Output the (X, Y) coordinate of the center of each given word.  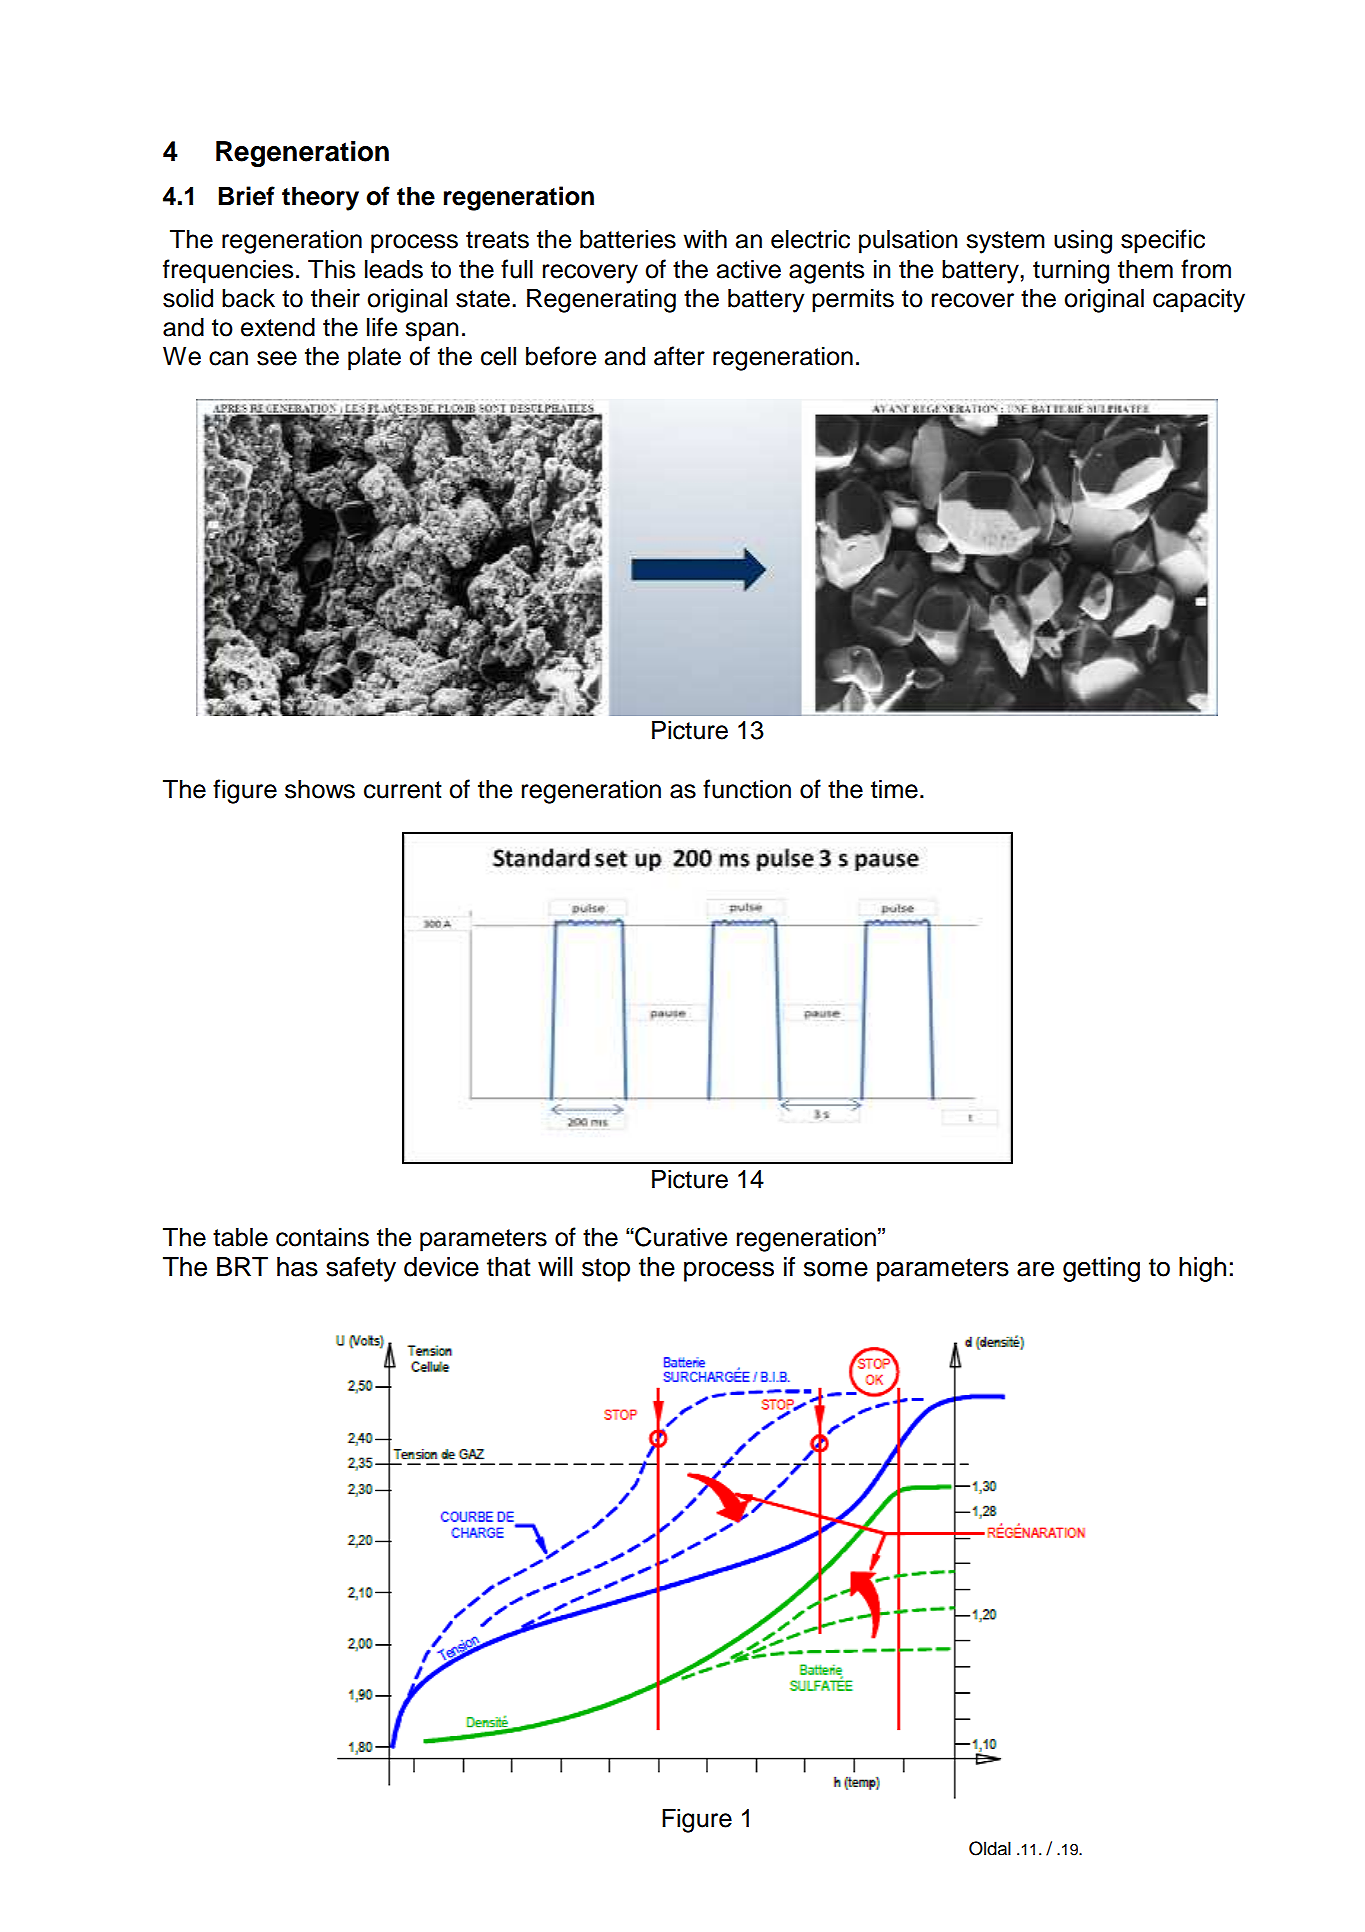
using (1083, 241)
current (403, 790)
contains (322, 1237)
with (705, 238)
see (277, 358)
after (679, 356)
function (747, 789)
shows (320, 789)
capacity (1199, 300)
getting (1101, 1269)
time (894, 789)
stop (606, 1270)
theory (320, 198)
